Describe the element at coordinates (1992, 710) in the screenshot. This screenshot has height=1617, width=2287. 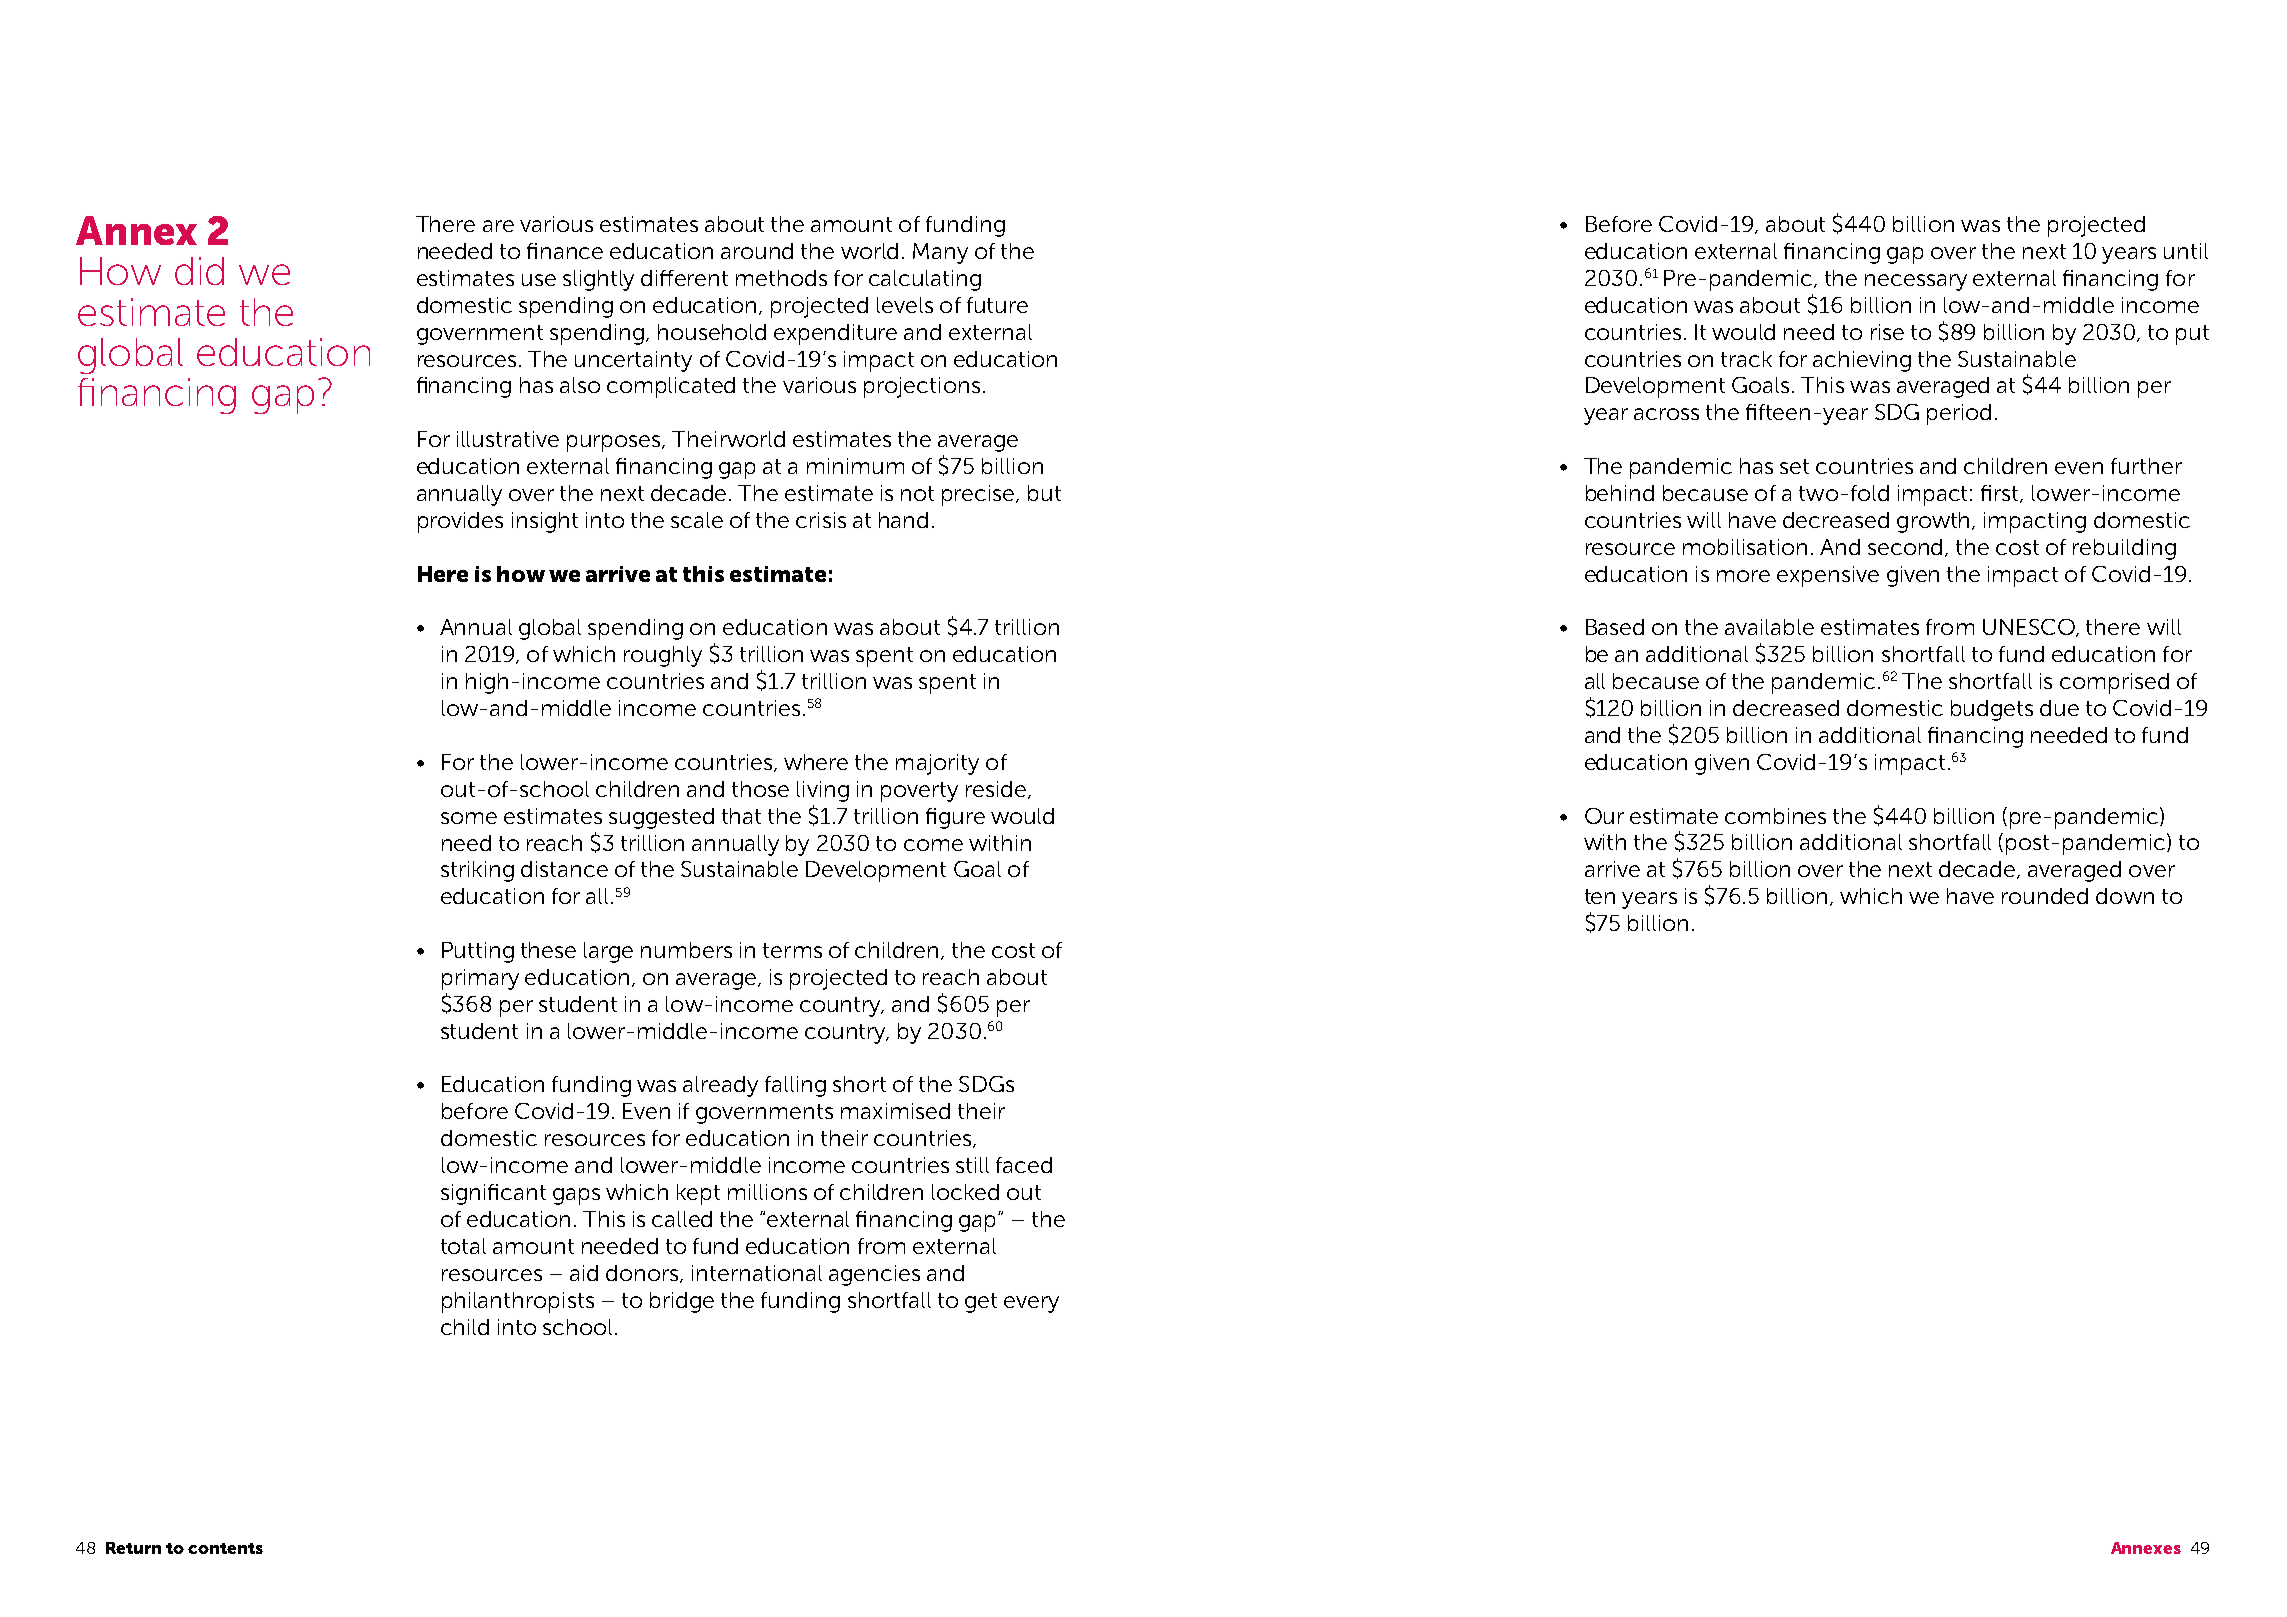
I see `budgets` at that location.
